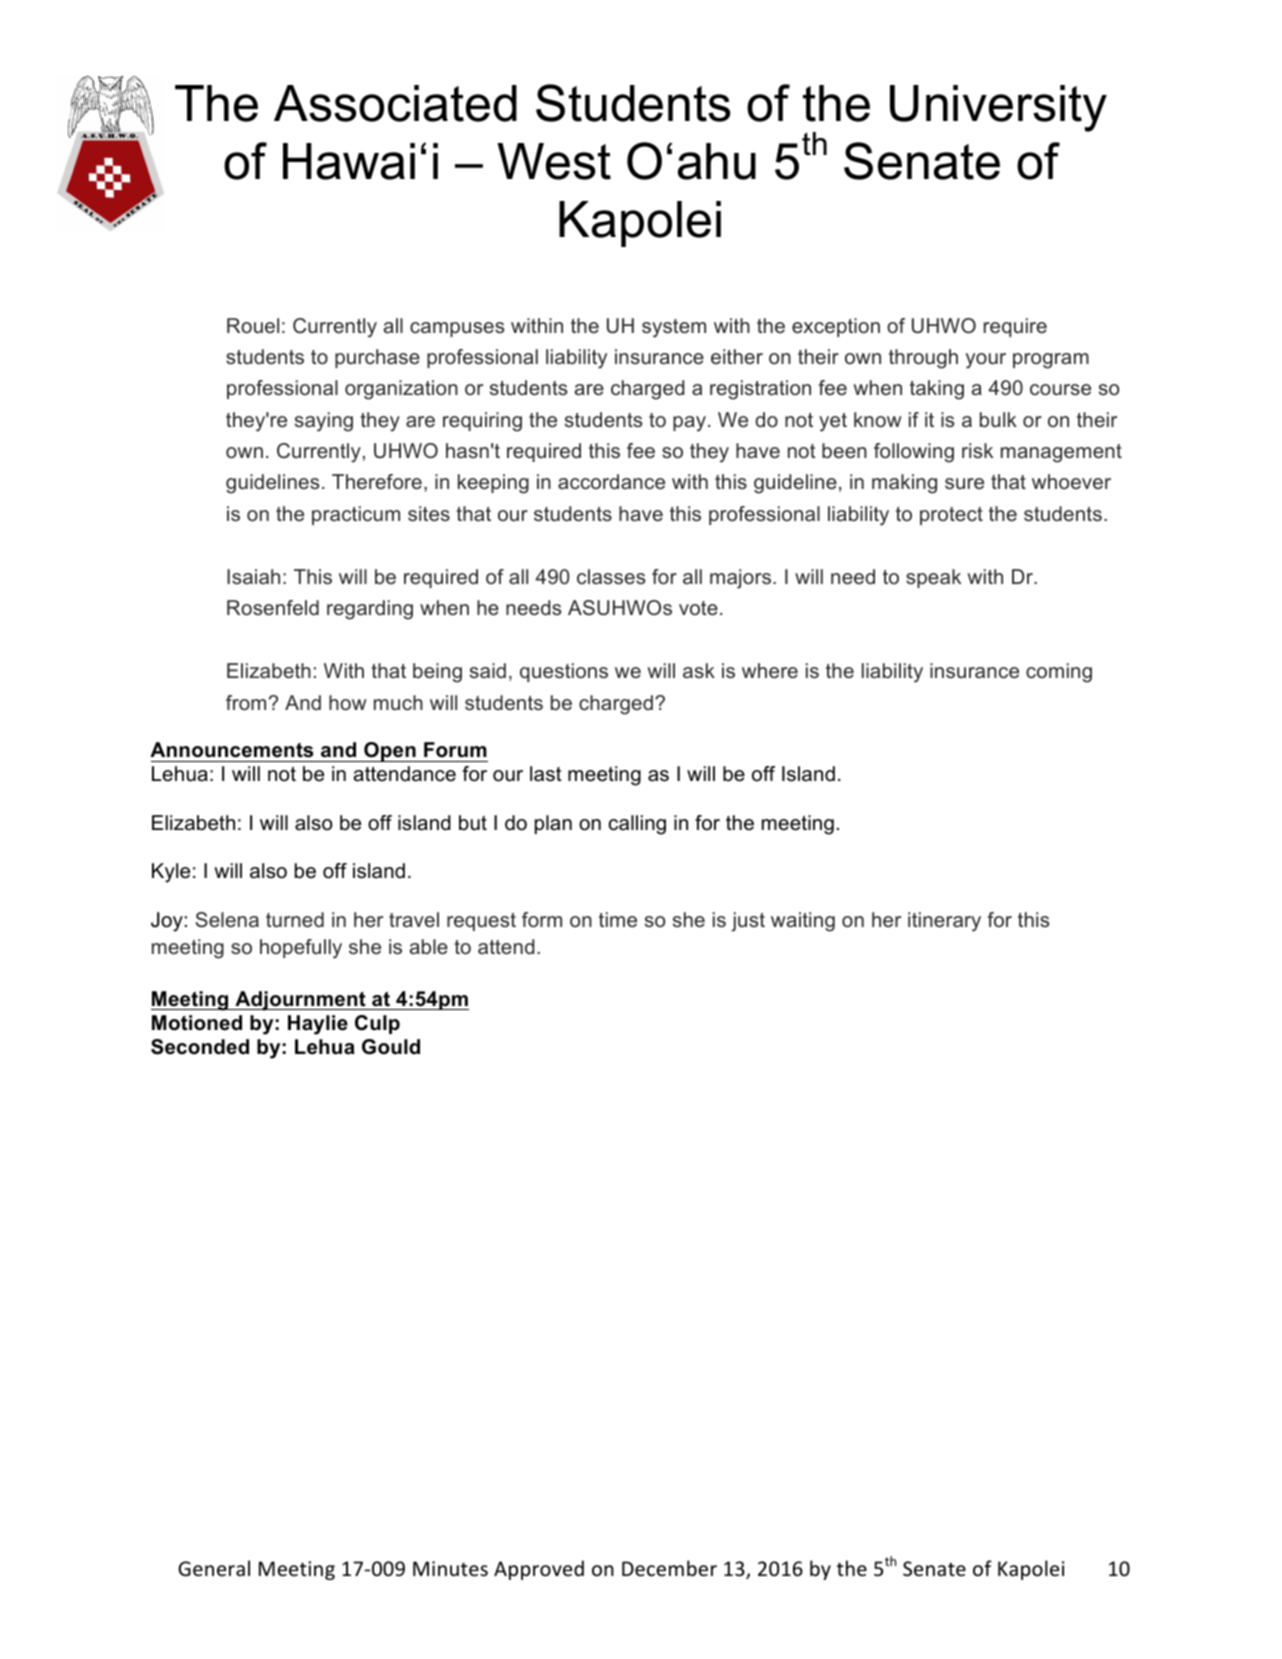  What do you see at coordinates (674, 328) in the page?
I see `system` at bounding box center [674, 328].
